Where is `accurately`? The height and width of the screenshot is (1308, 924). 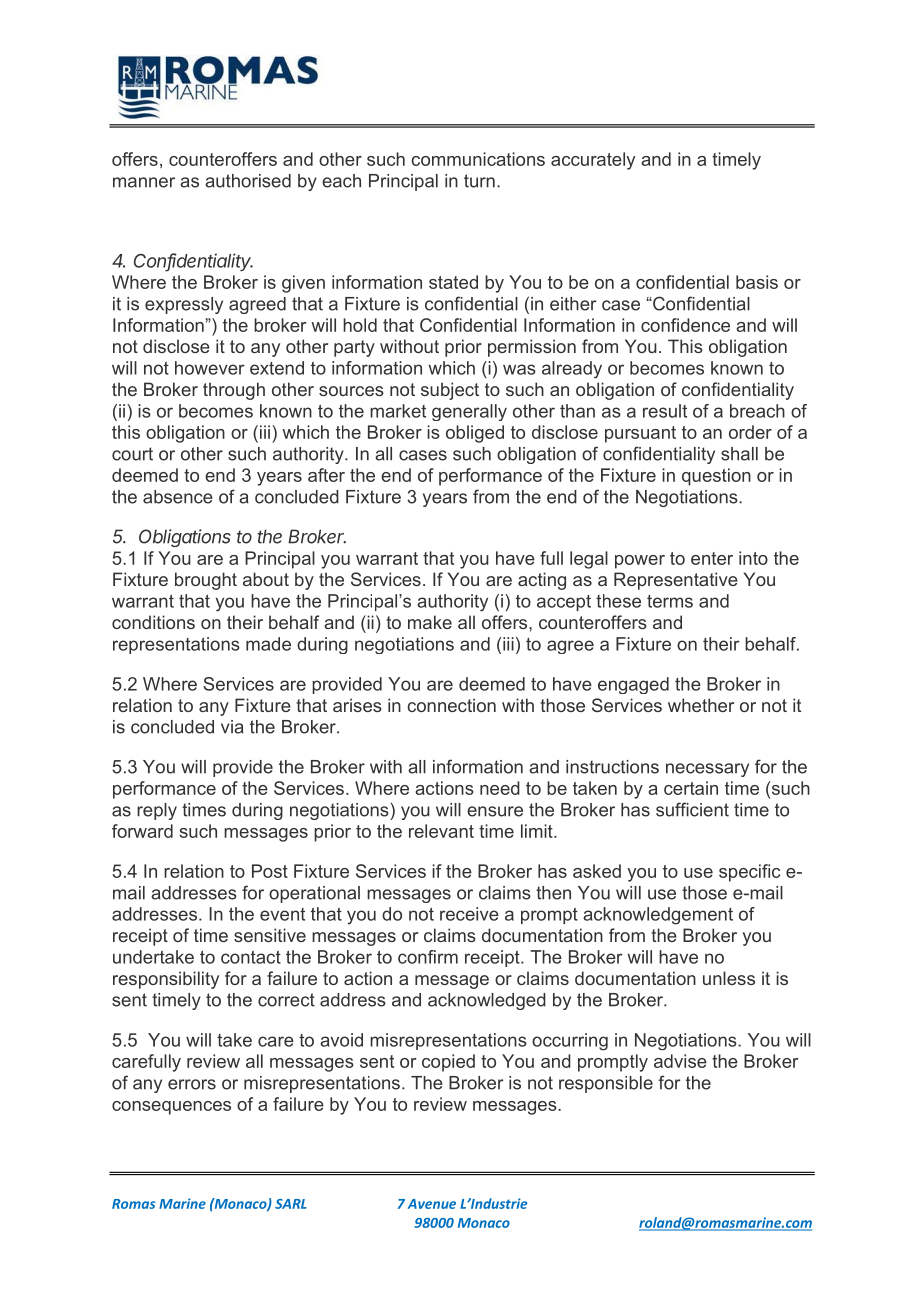
accurately is located at coordinates (593, 161).
